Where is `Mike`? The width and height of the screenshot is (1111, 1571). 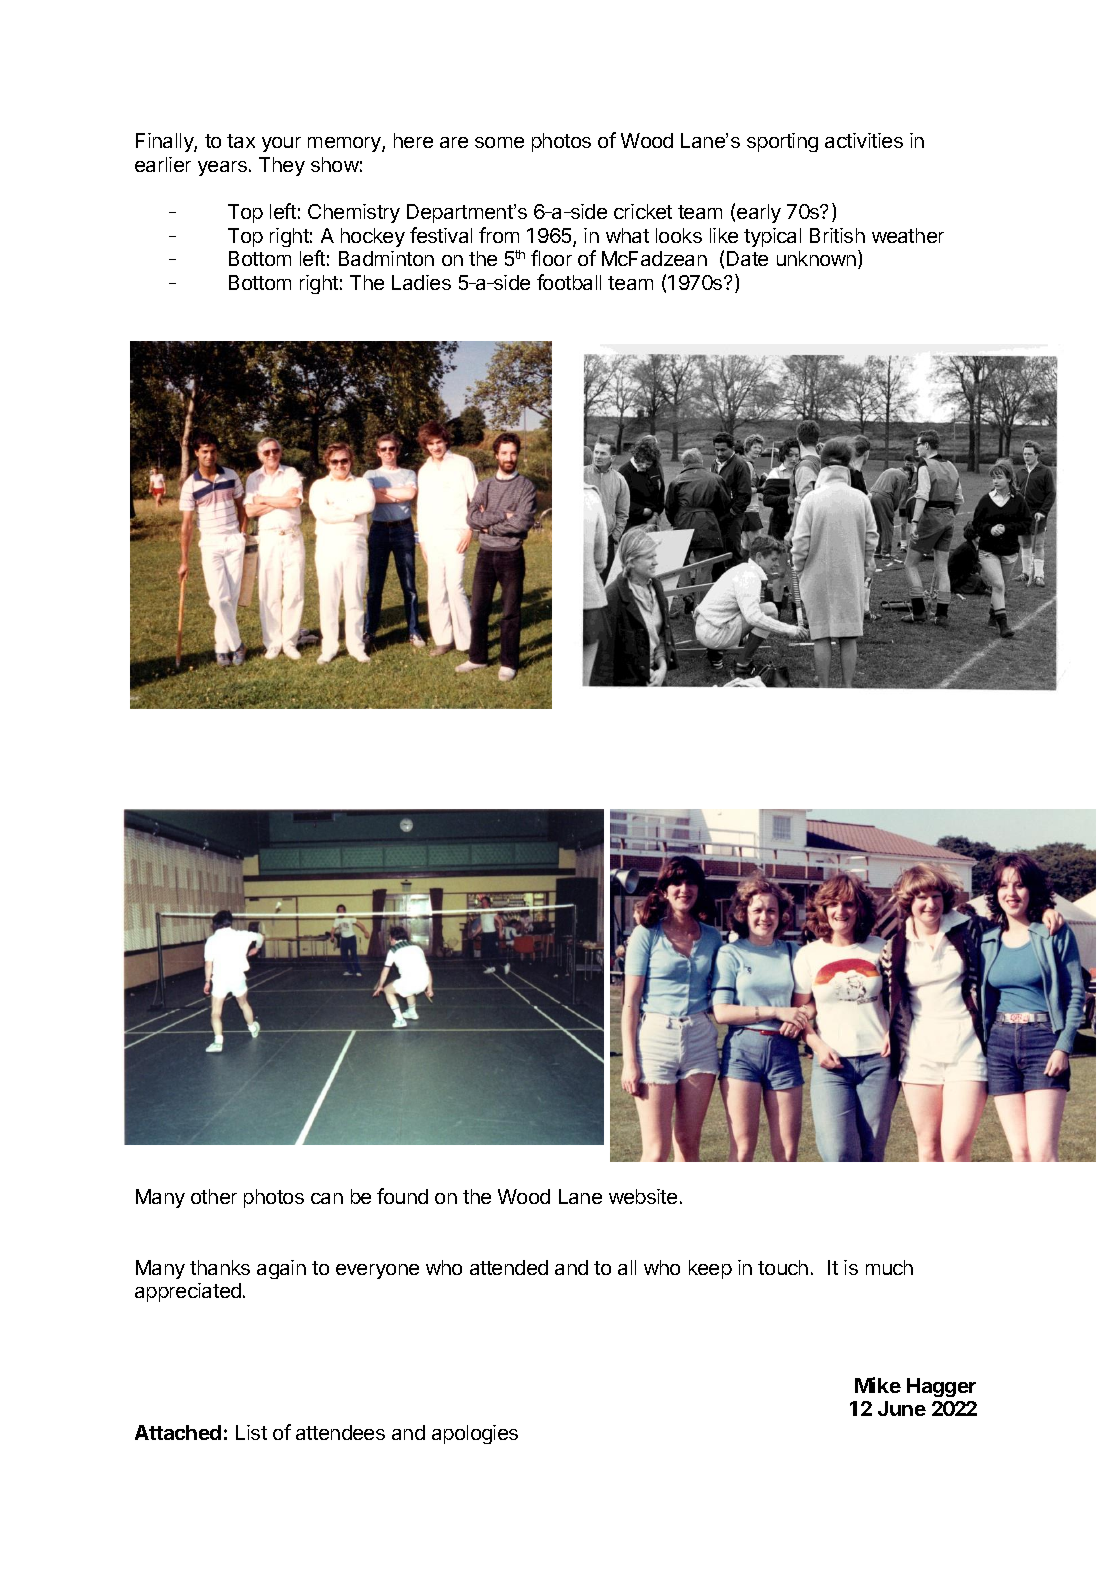
Mike is located at coordinates (878, 1385).
